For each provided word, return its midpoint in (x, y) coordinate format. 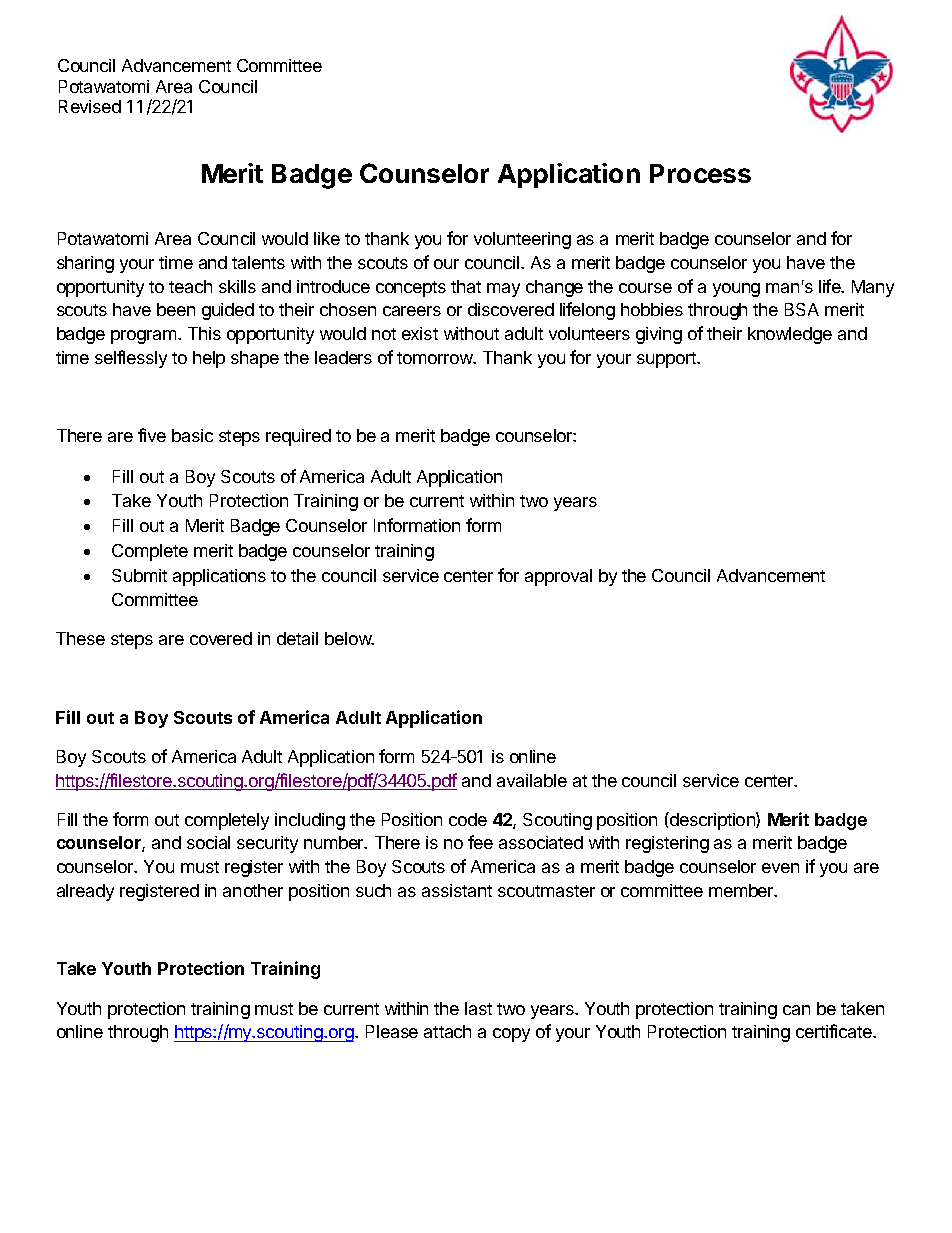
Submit (139, 575)
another (253, 890)
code (468, 819)
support (667, 360)
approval (558, 577)
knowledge (790, 335)
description (712, 821)
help (209, 359)
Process (700, 173)
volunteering (522, 240)
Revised (90, 106)
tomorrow (436, 358)
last (478, 1008)
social (208, 842)
